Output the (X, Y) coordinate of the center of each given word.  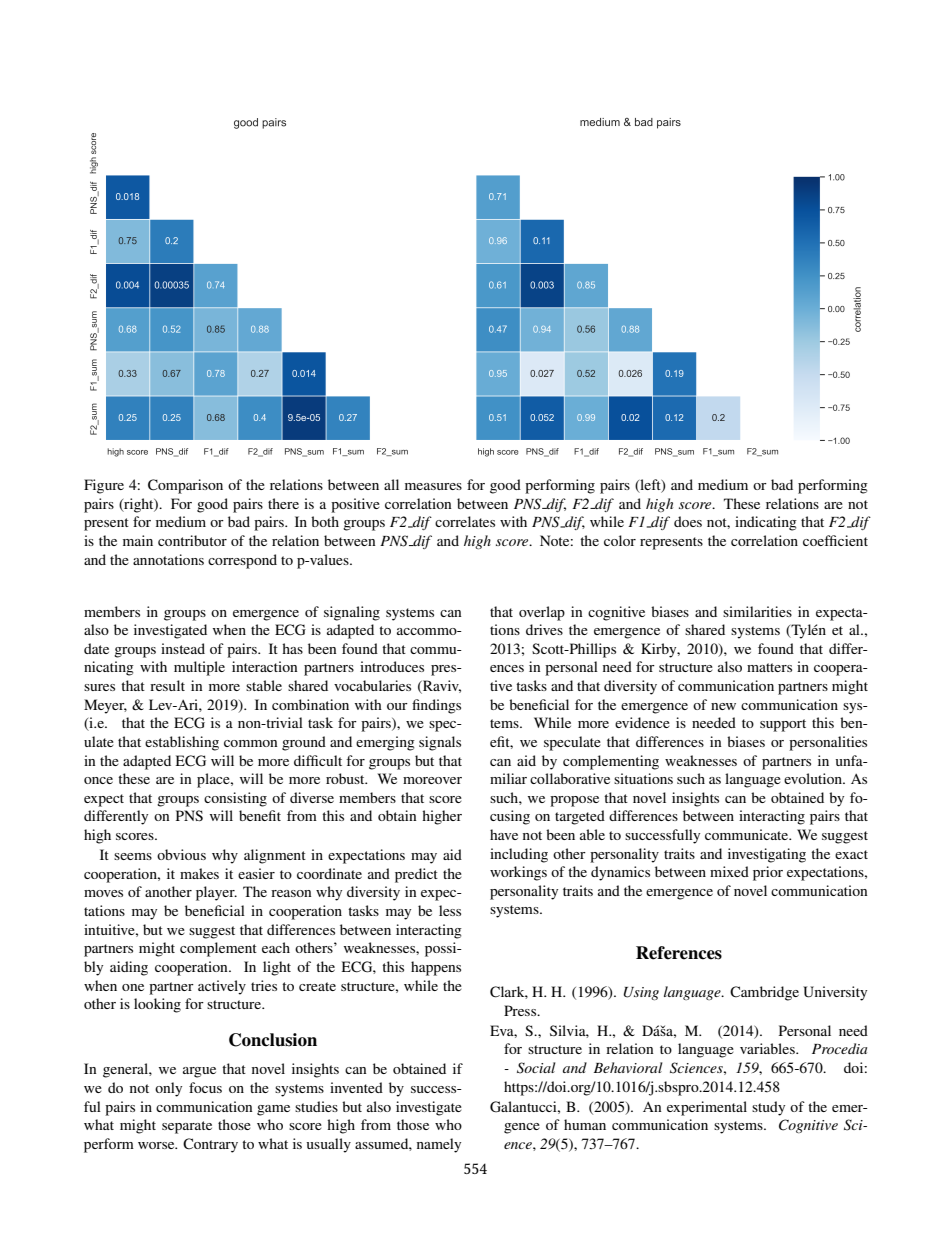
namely (439, 1145)
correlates (465, 521)
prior (768, 873)
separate (187, 1127)
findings (436, 706)
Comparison (185, 486)
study (768, 1108)
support (783, 725)
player (216, 893)
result (167, 685)
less (450, 910)
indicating (766, 523)
